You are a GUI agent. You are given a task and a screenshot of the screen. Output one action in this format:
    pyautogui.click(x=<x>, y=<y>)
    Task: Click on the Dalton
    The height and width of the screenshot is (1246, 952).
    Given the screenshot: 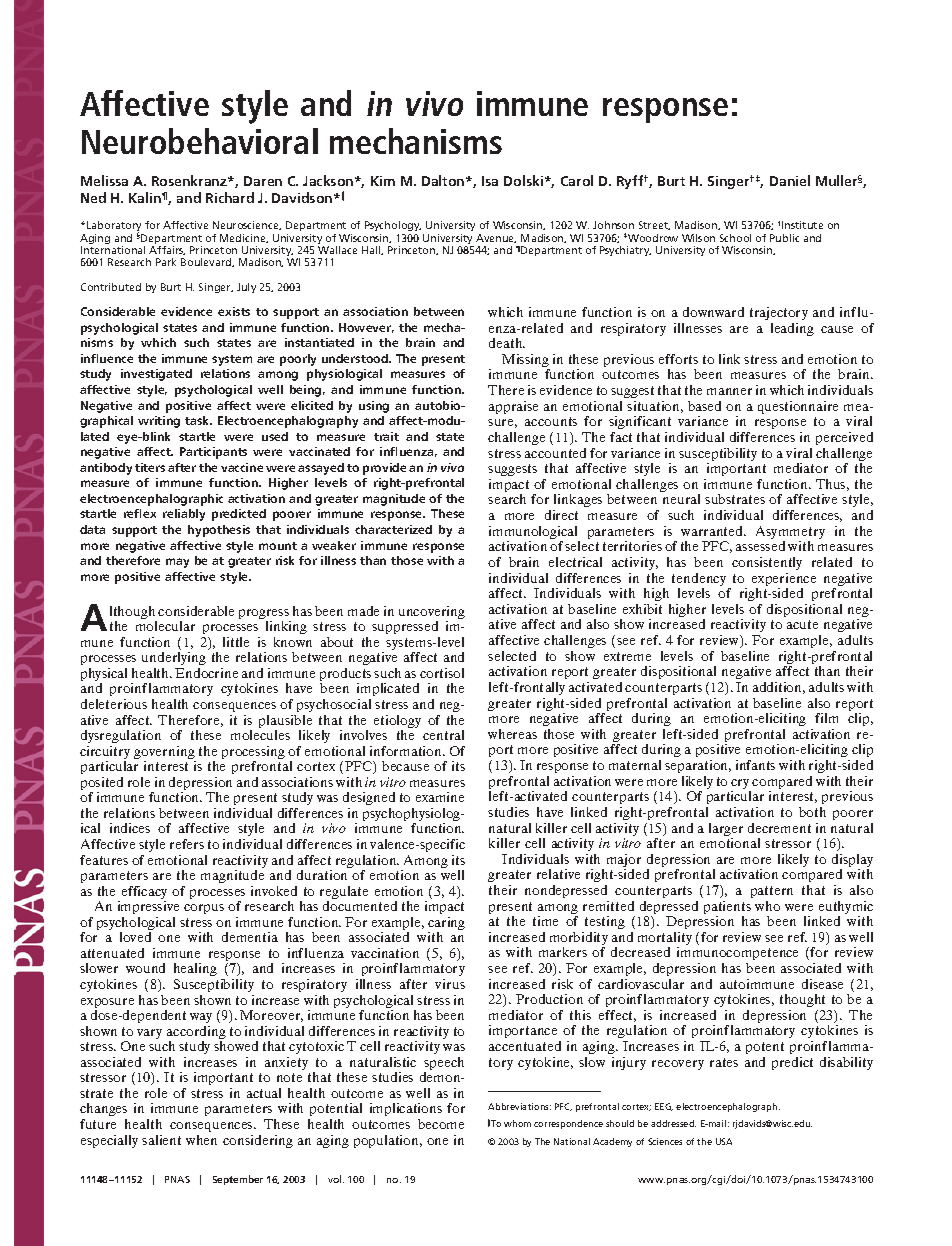 What is the action you would take?
    pyautogui.click(x=444, y=180)
